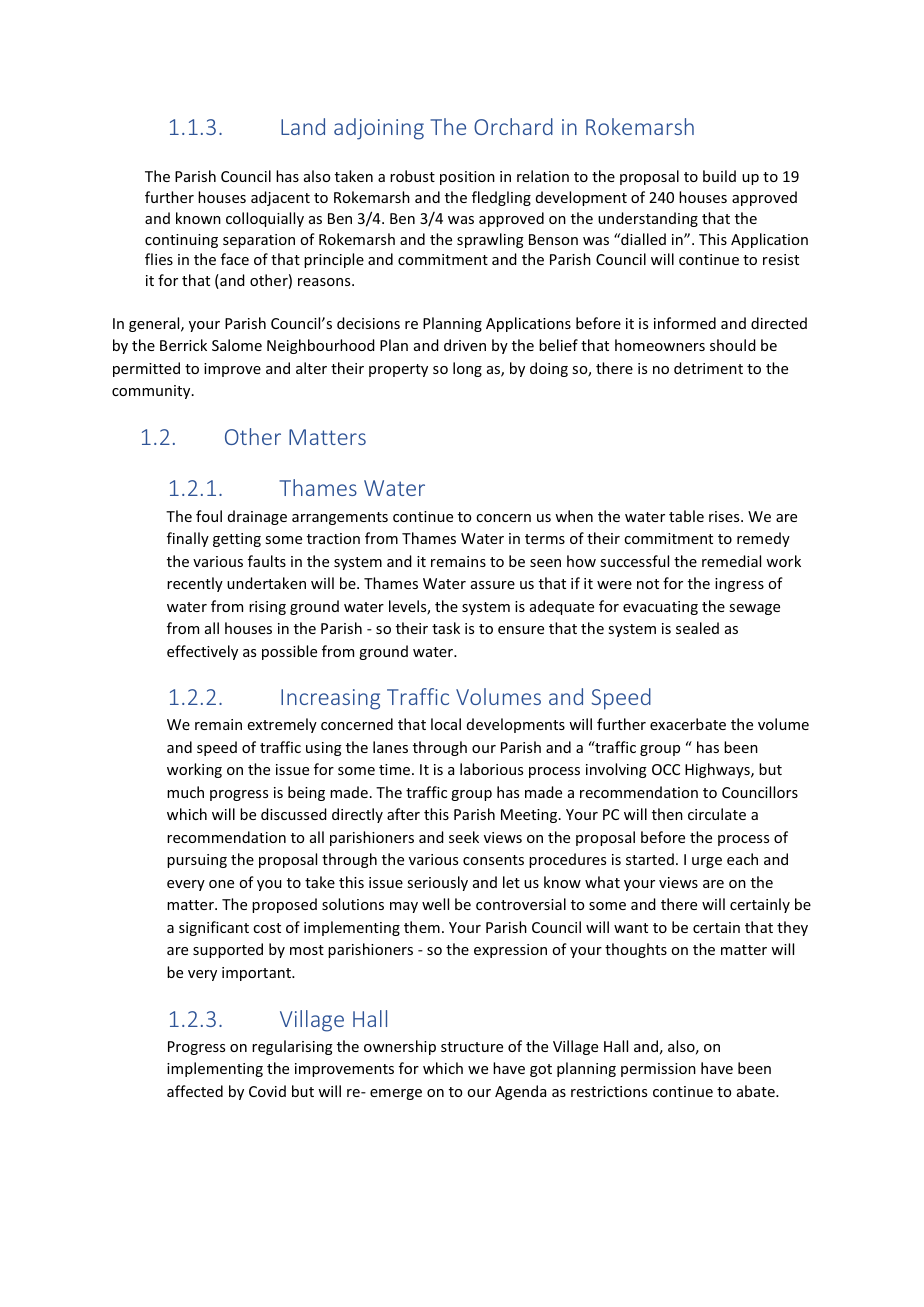 The height and width of the image is (1307, 924). What do you see at coordinates (280, 198) in the image?
I see `adjacent` at bounding box center [280, 198].
